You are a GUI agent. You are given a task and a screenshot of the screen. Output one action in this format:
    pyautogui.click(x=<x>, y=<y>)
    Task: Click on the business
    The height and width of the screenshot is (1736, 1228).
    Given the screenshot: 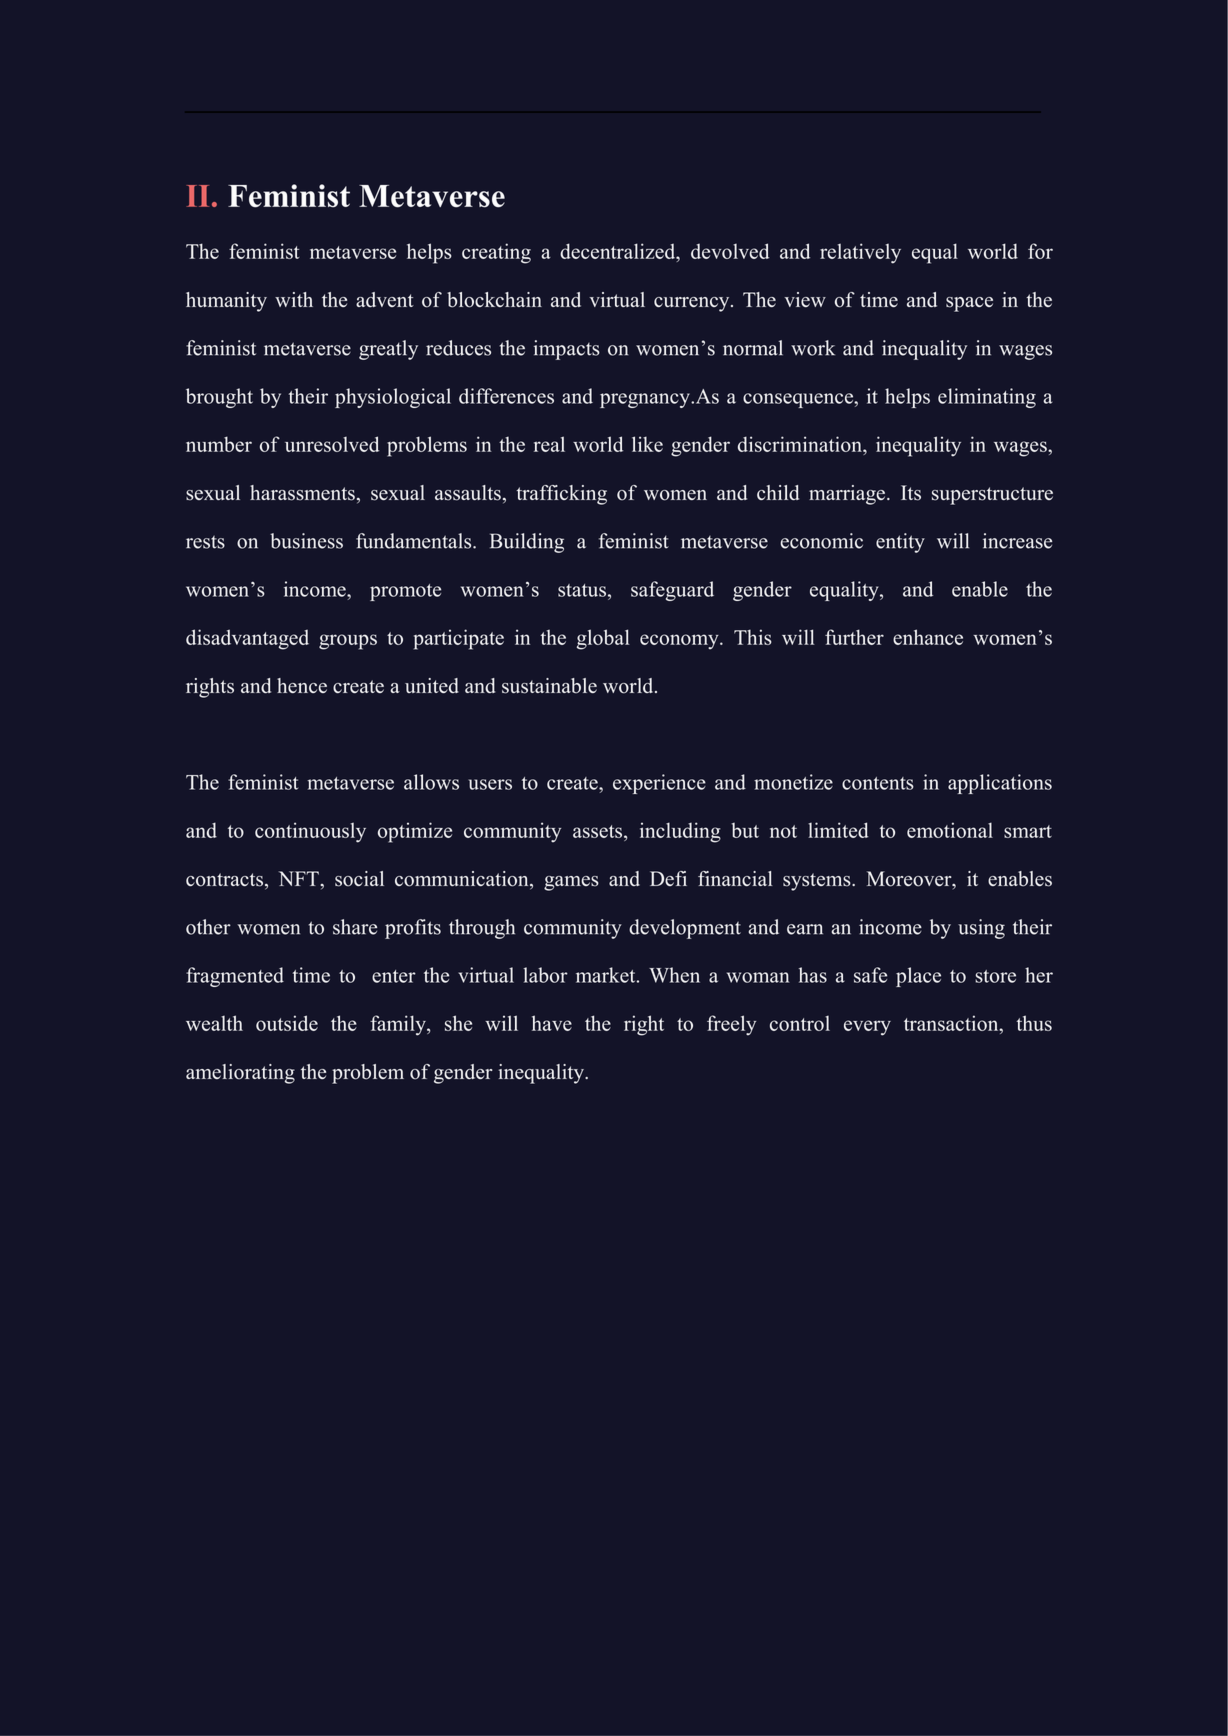 What is the action you would take?
    pyautogui.click(x=306, y=541)
